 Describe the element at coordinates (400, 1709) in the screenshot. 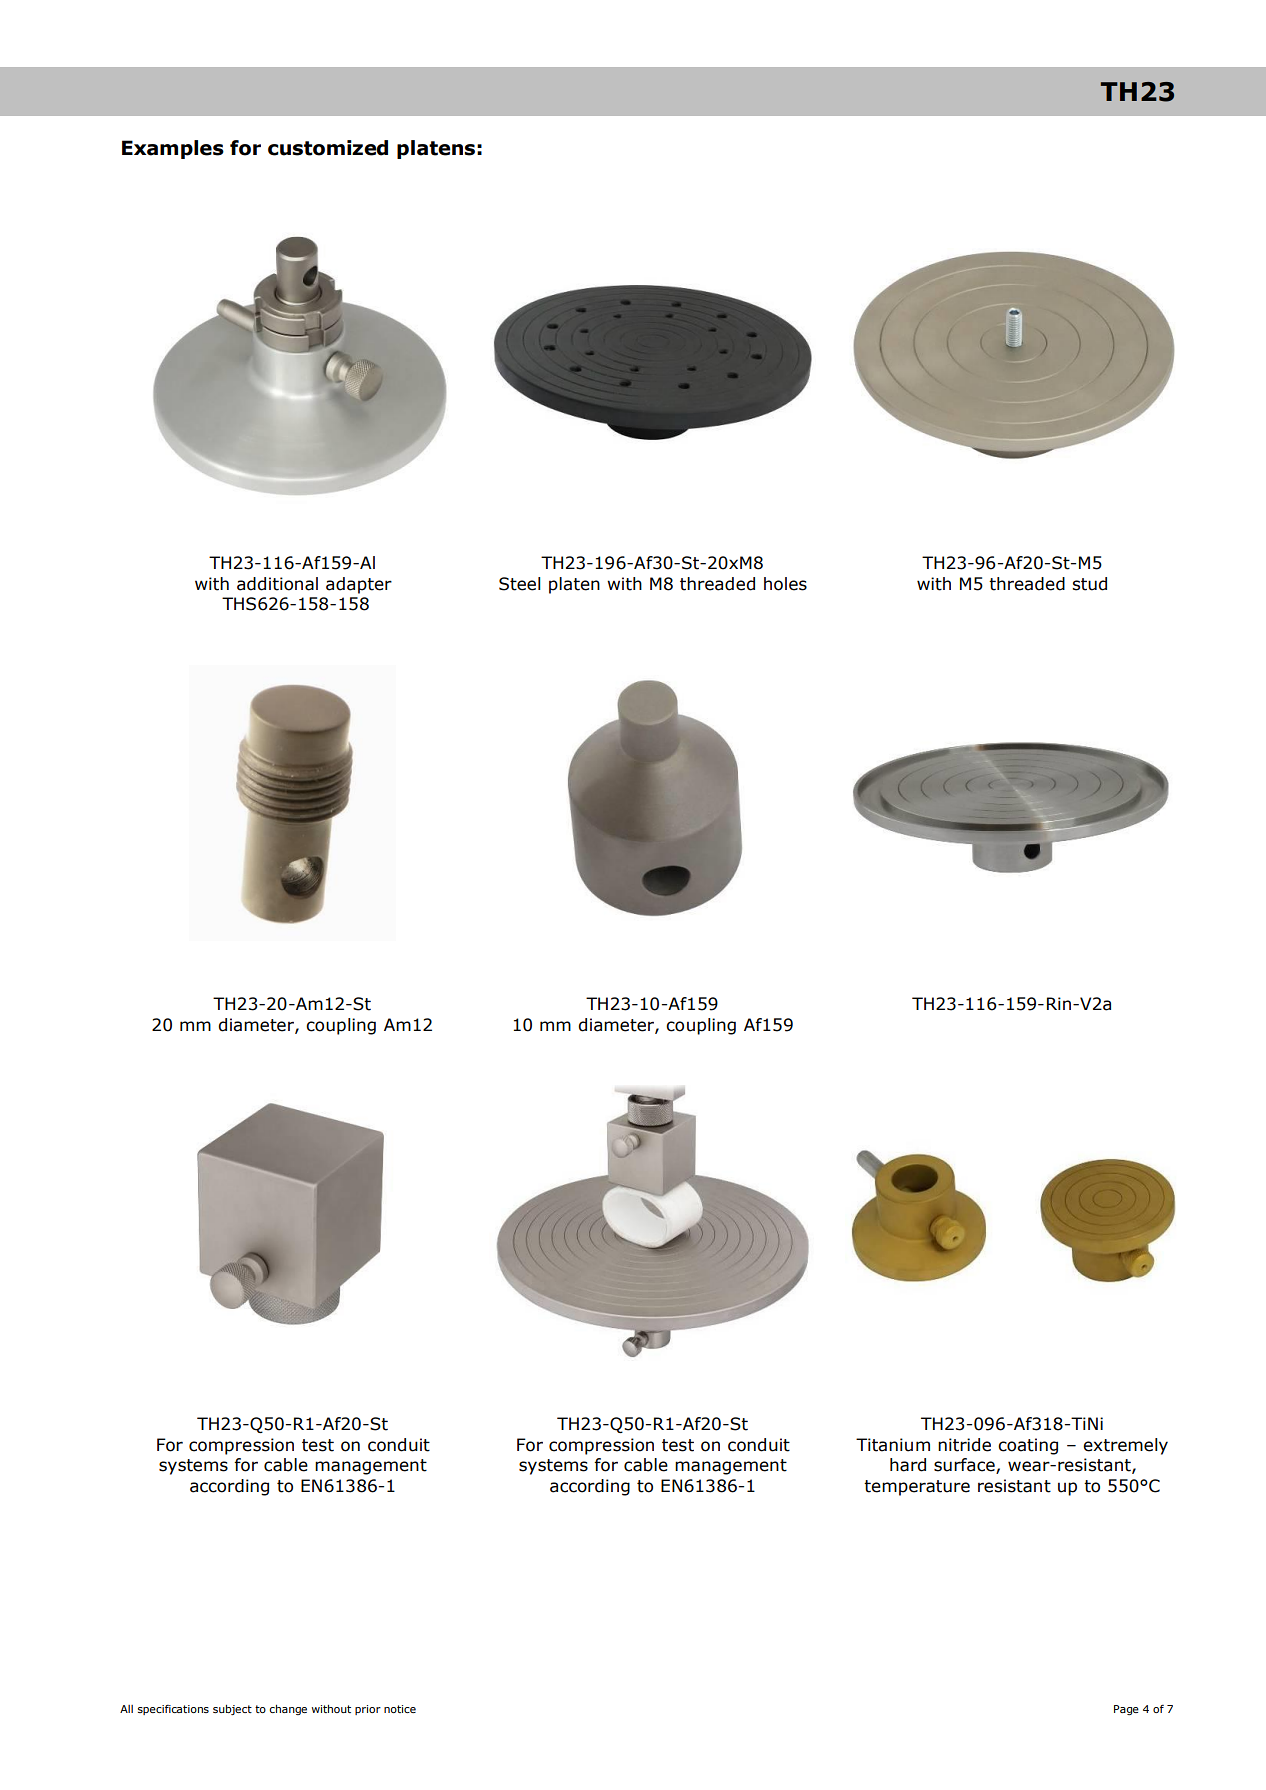

I see `notice` at that location.
